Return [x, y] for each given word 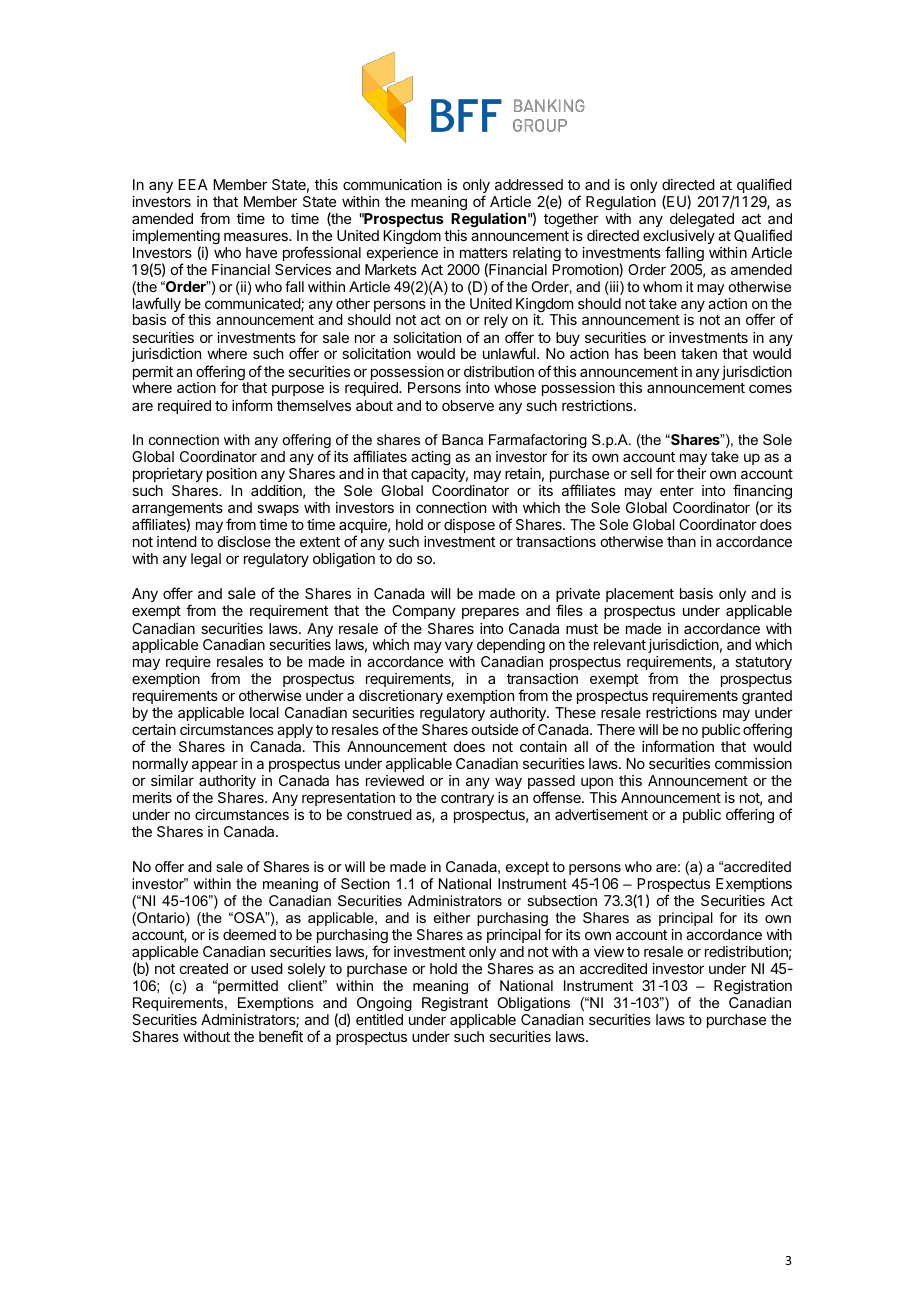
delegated [702, 220]
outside [495, 729]
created [204, 968]
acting [431, 458]
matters [484, 253]
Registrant [455, 1004]
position [232, 475]
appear [215, 766]
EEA [193, 184]
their [691, 473]
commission [753, 763]
